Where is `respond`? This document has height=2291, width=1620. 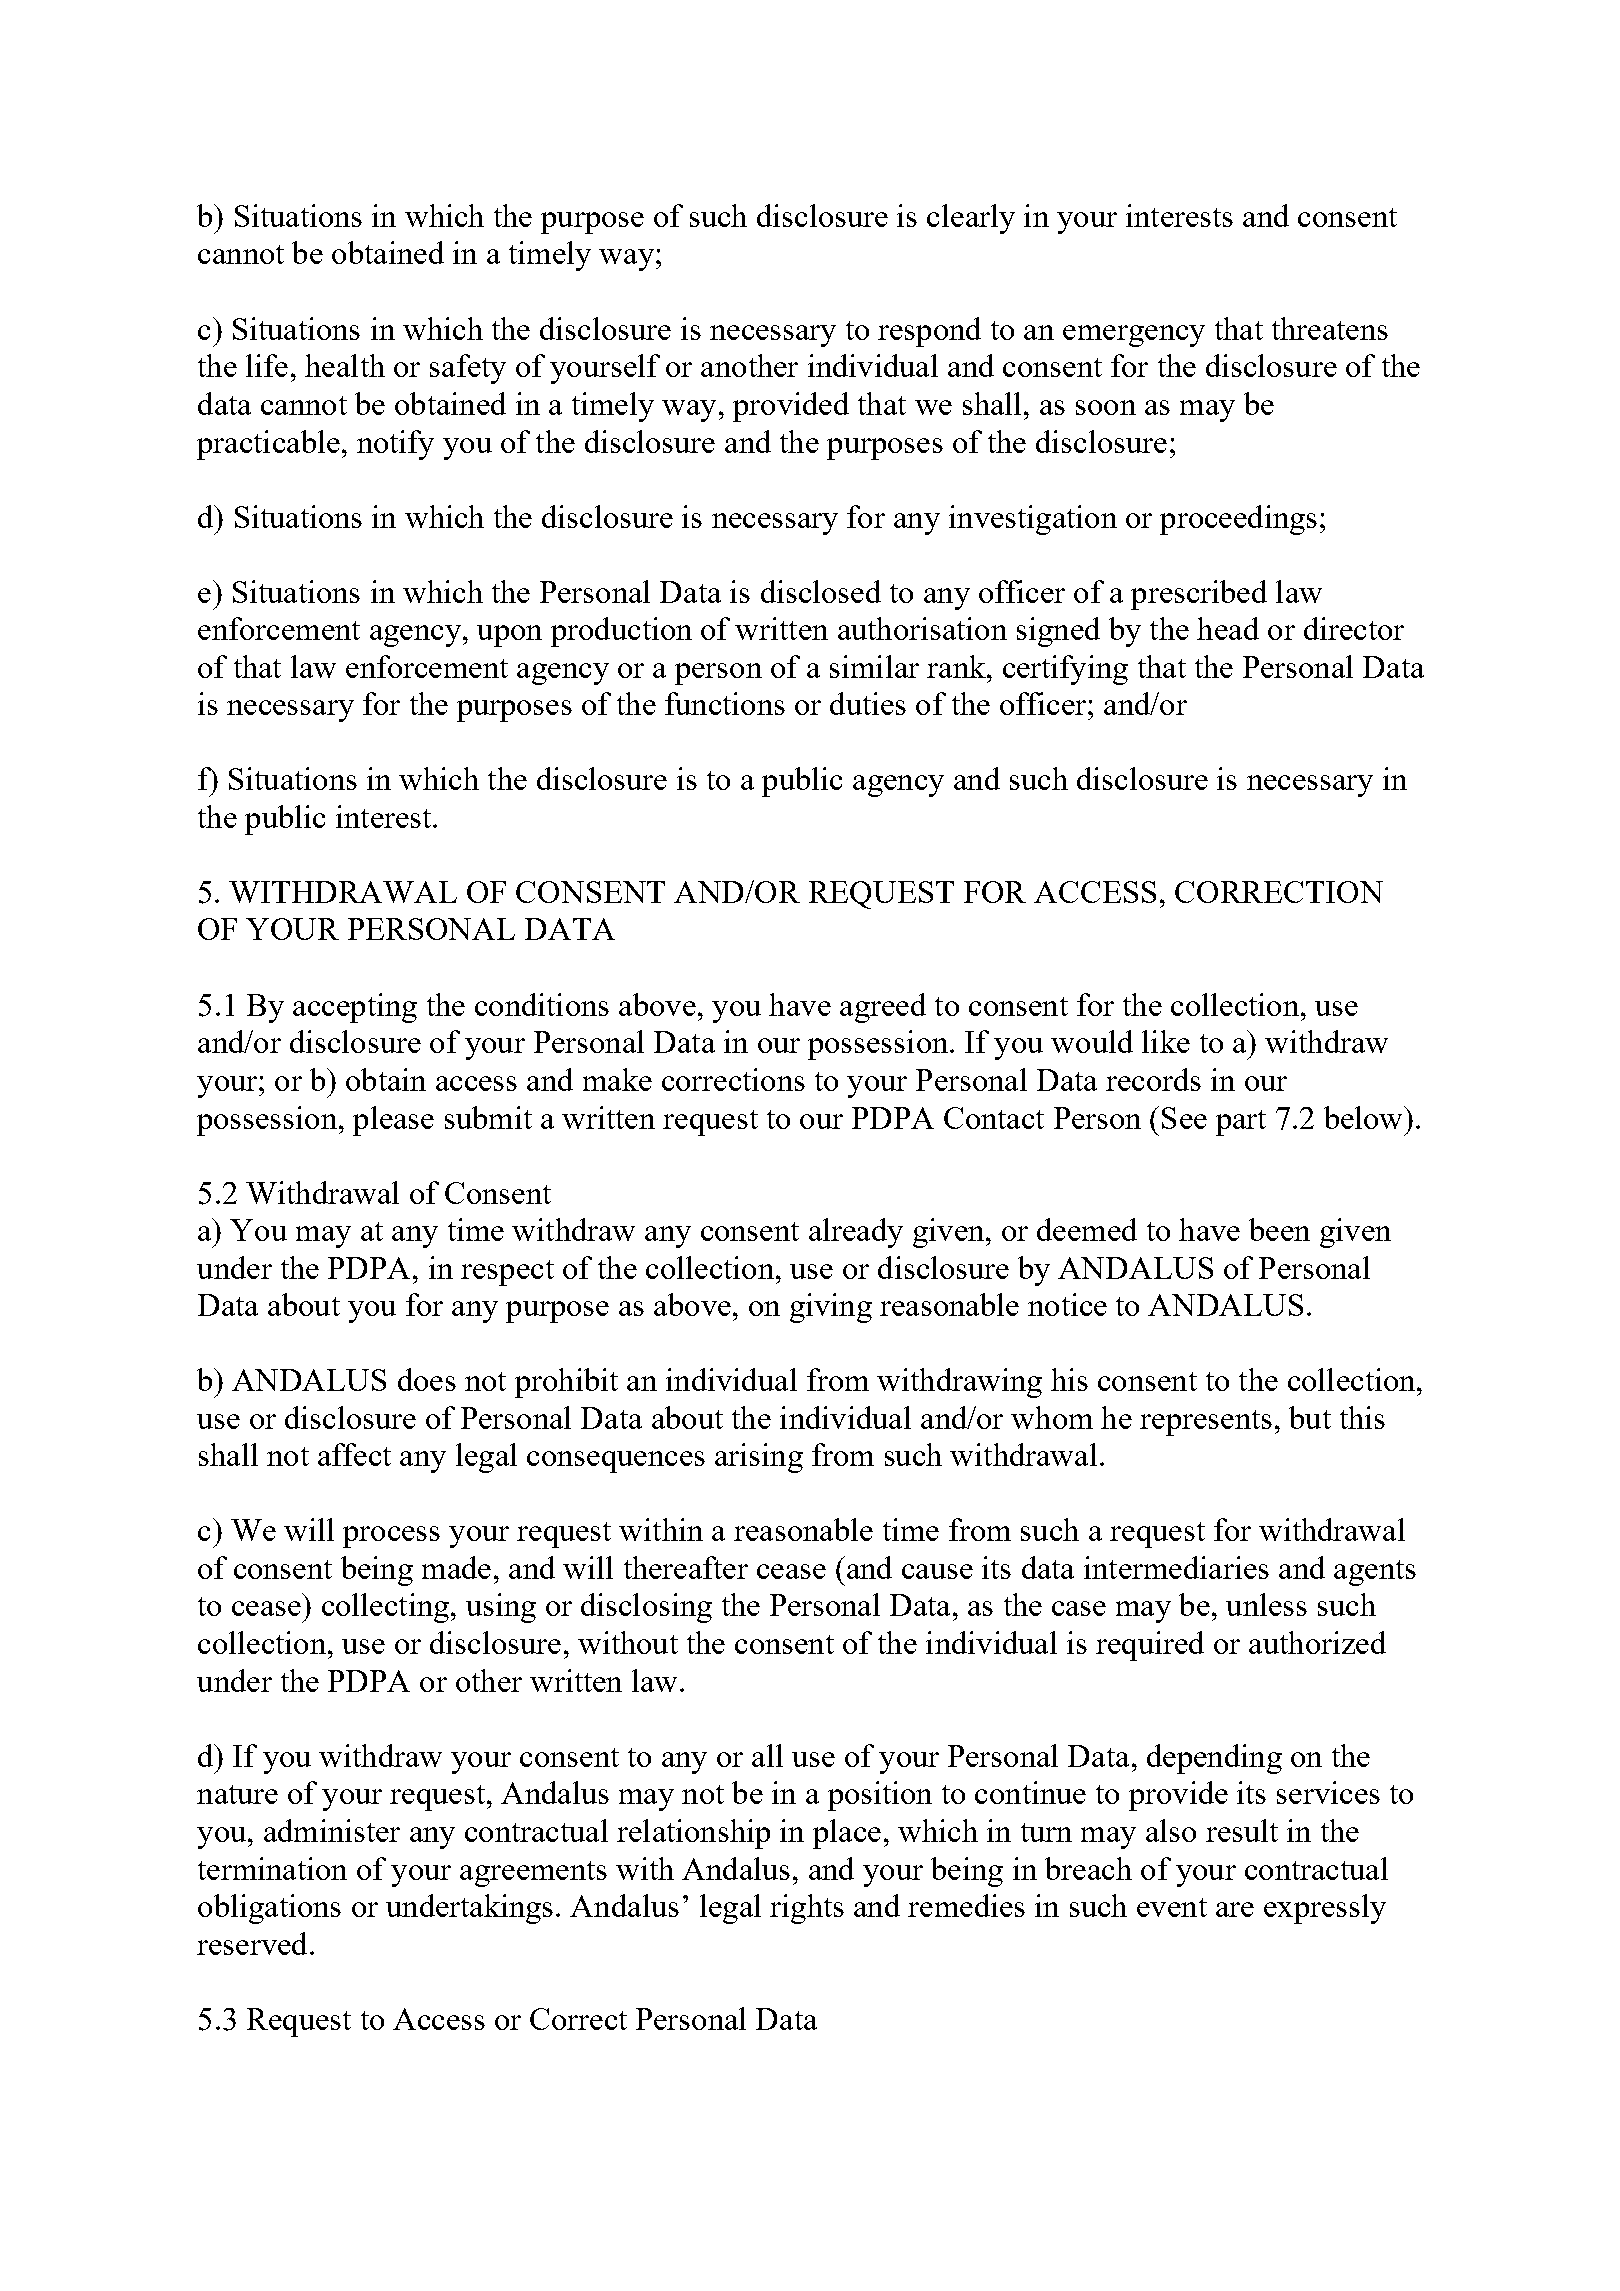 respond is located at coordinates (929, 332).
